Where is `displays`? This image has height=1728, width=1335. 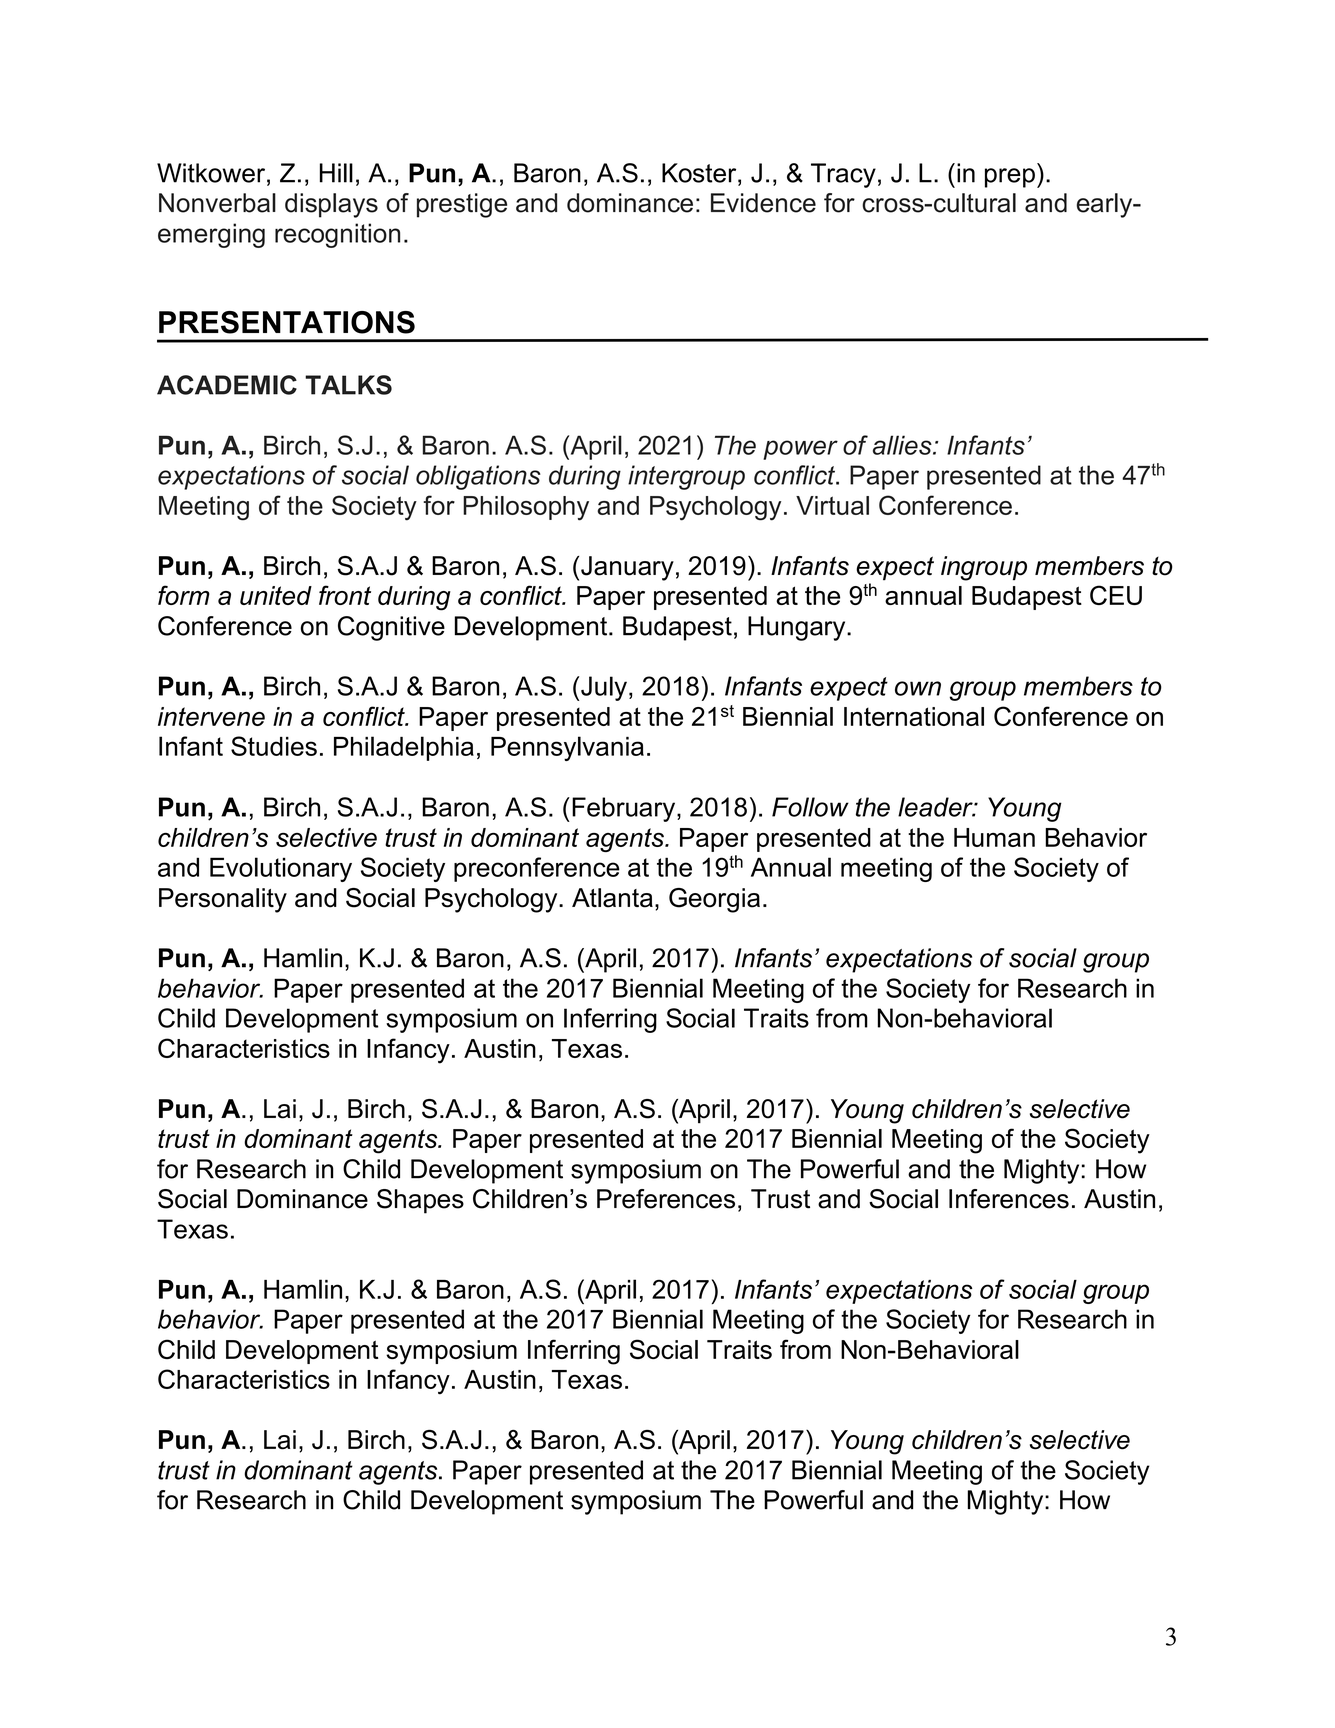
displays is located at coordinates (331, 205).
